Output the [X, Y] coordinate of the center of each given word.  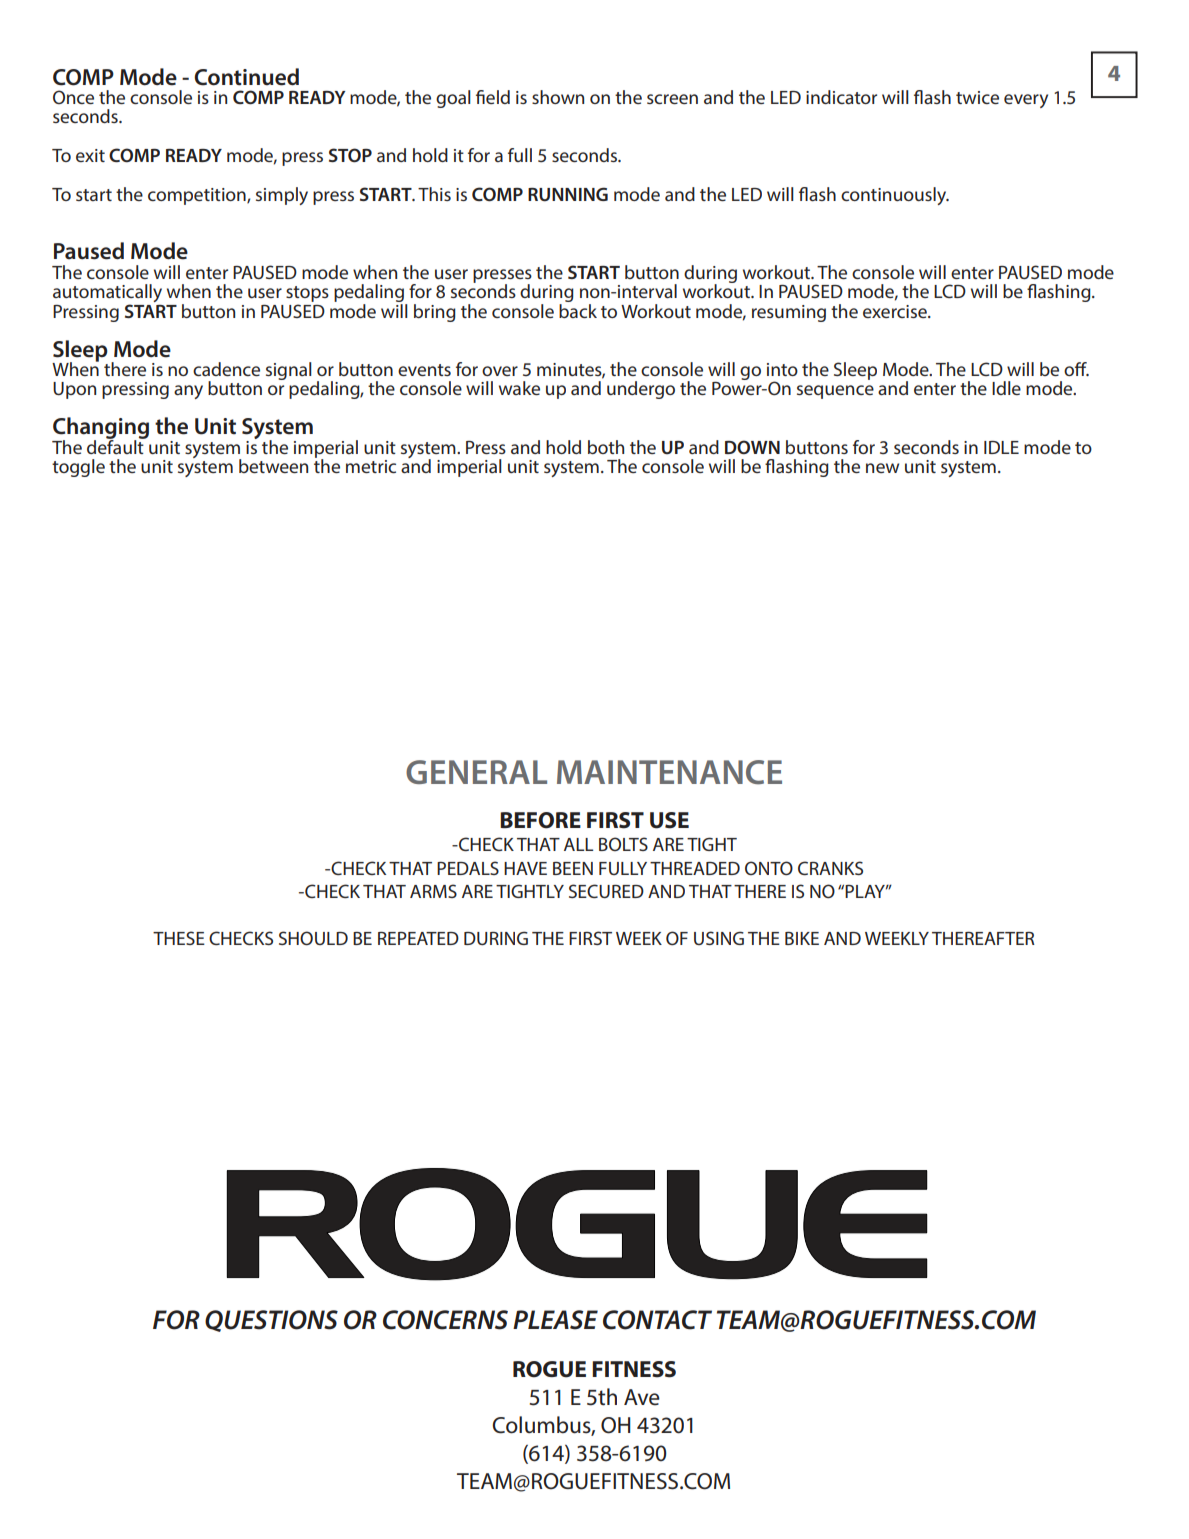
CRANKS [830, 868]
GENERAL [476, 772]
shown [558, 97]
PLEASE [555, 1320]
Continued [246, 77]
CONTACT [657, 1320]
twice [977, 97]
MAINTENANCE [669, 772]
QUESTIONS [271, 1321]
